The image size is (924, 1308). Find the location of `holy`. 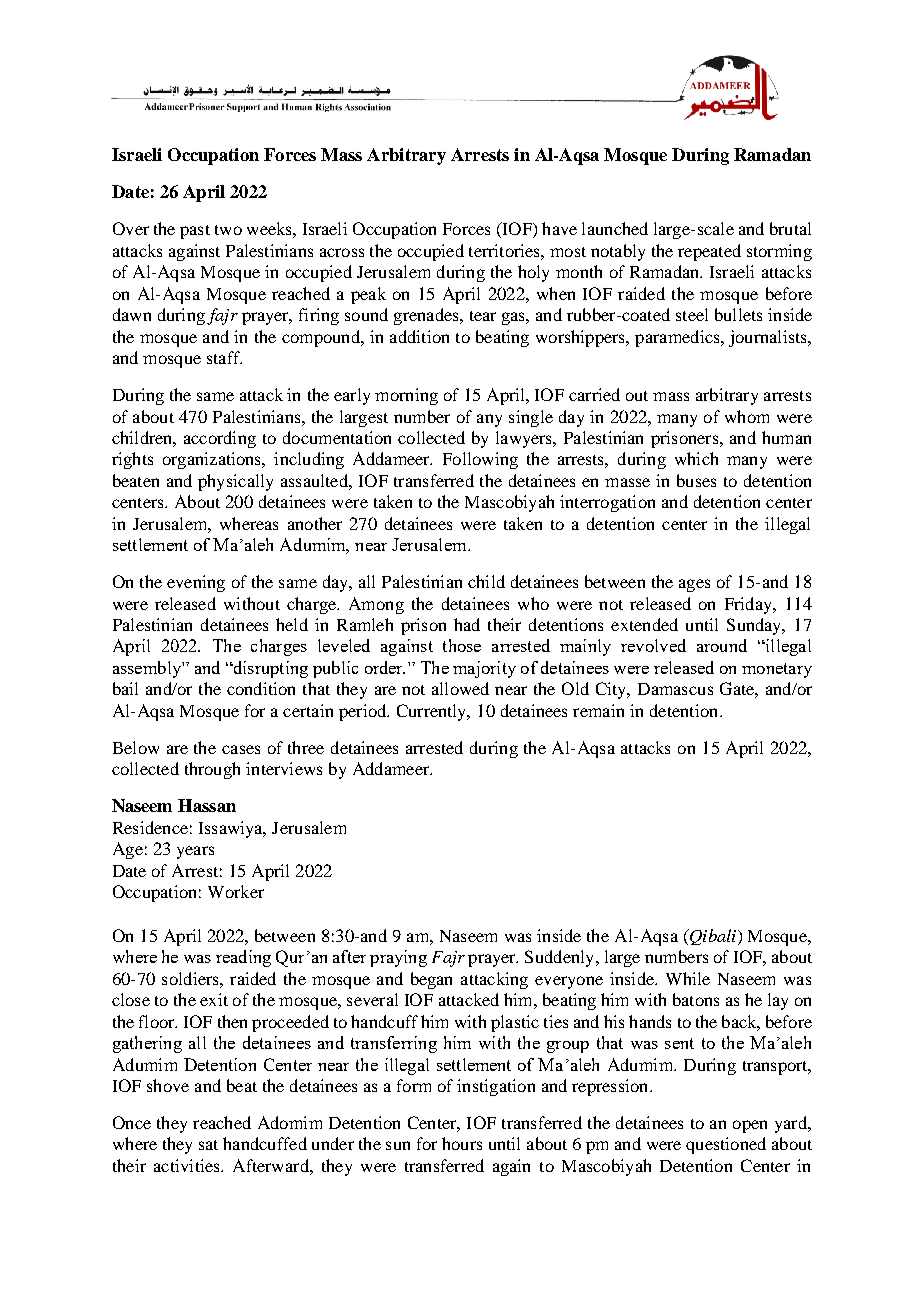

holy is located at coordinates (533, 273).
